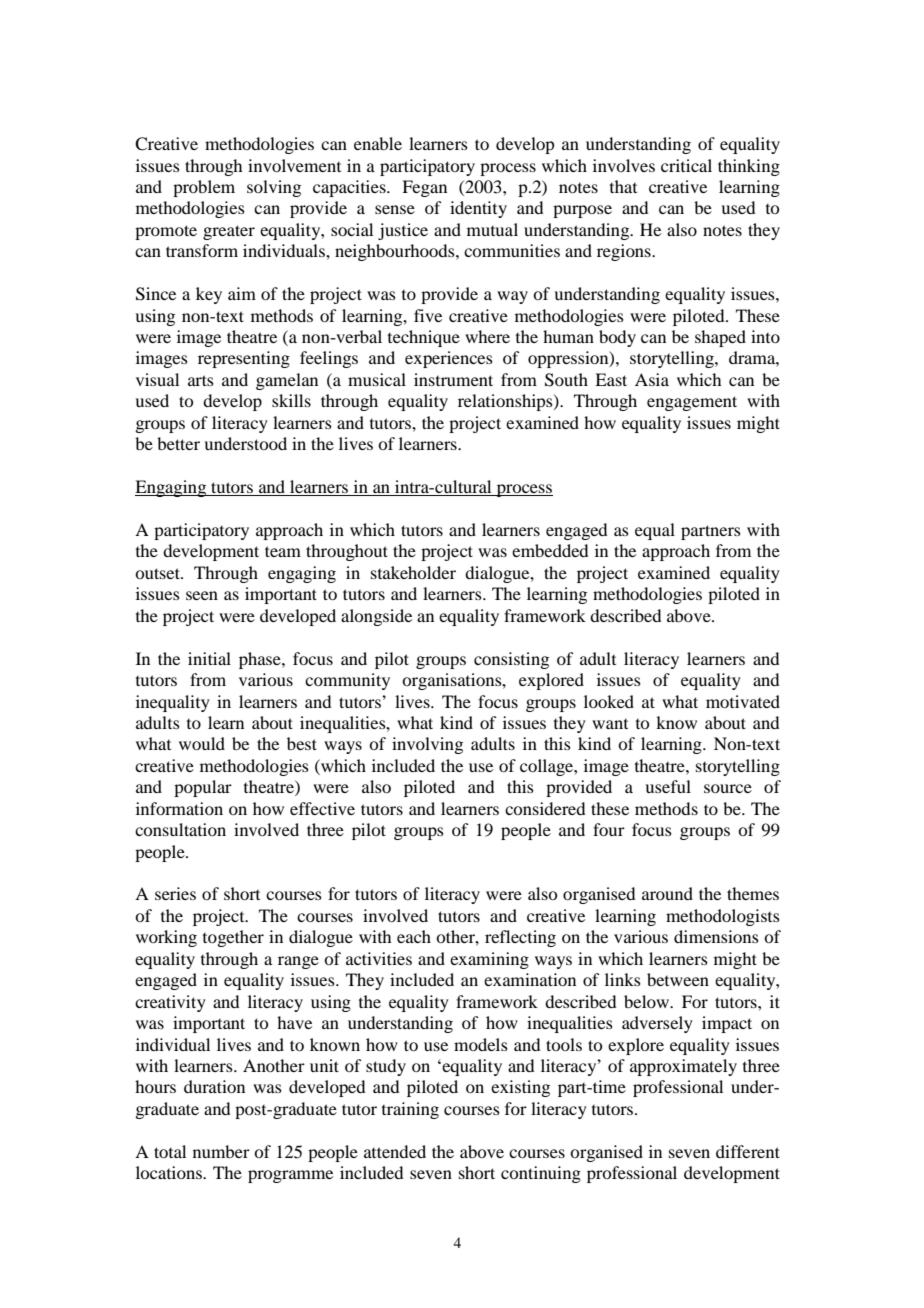 The height and width of the image is (1308, 924). What do you see at coordinates (686, 165) in the image?
I see `critical` at bounding box center [686, 165].
